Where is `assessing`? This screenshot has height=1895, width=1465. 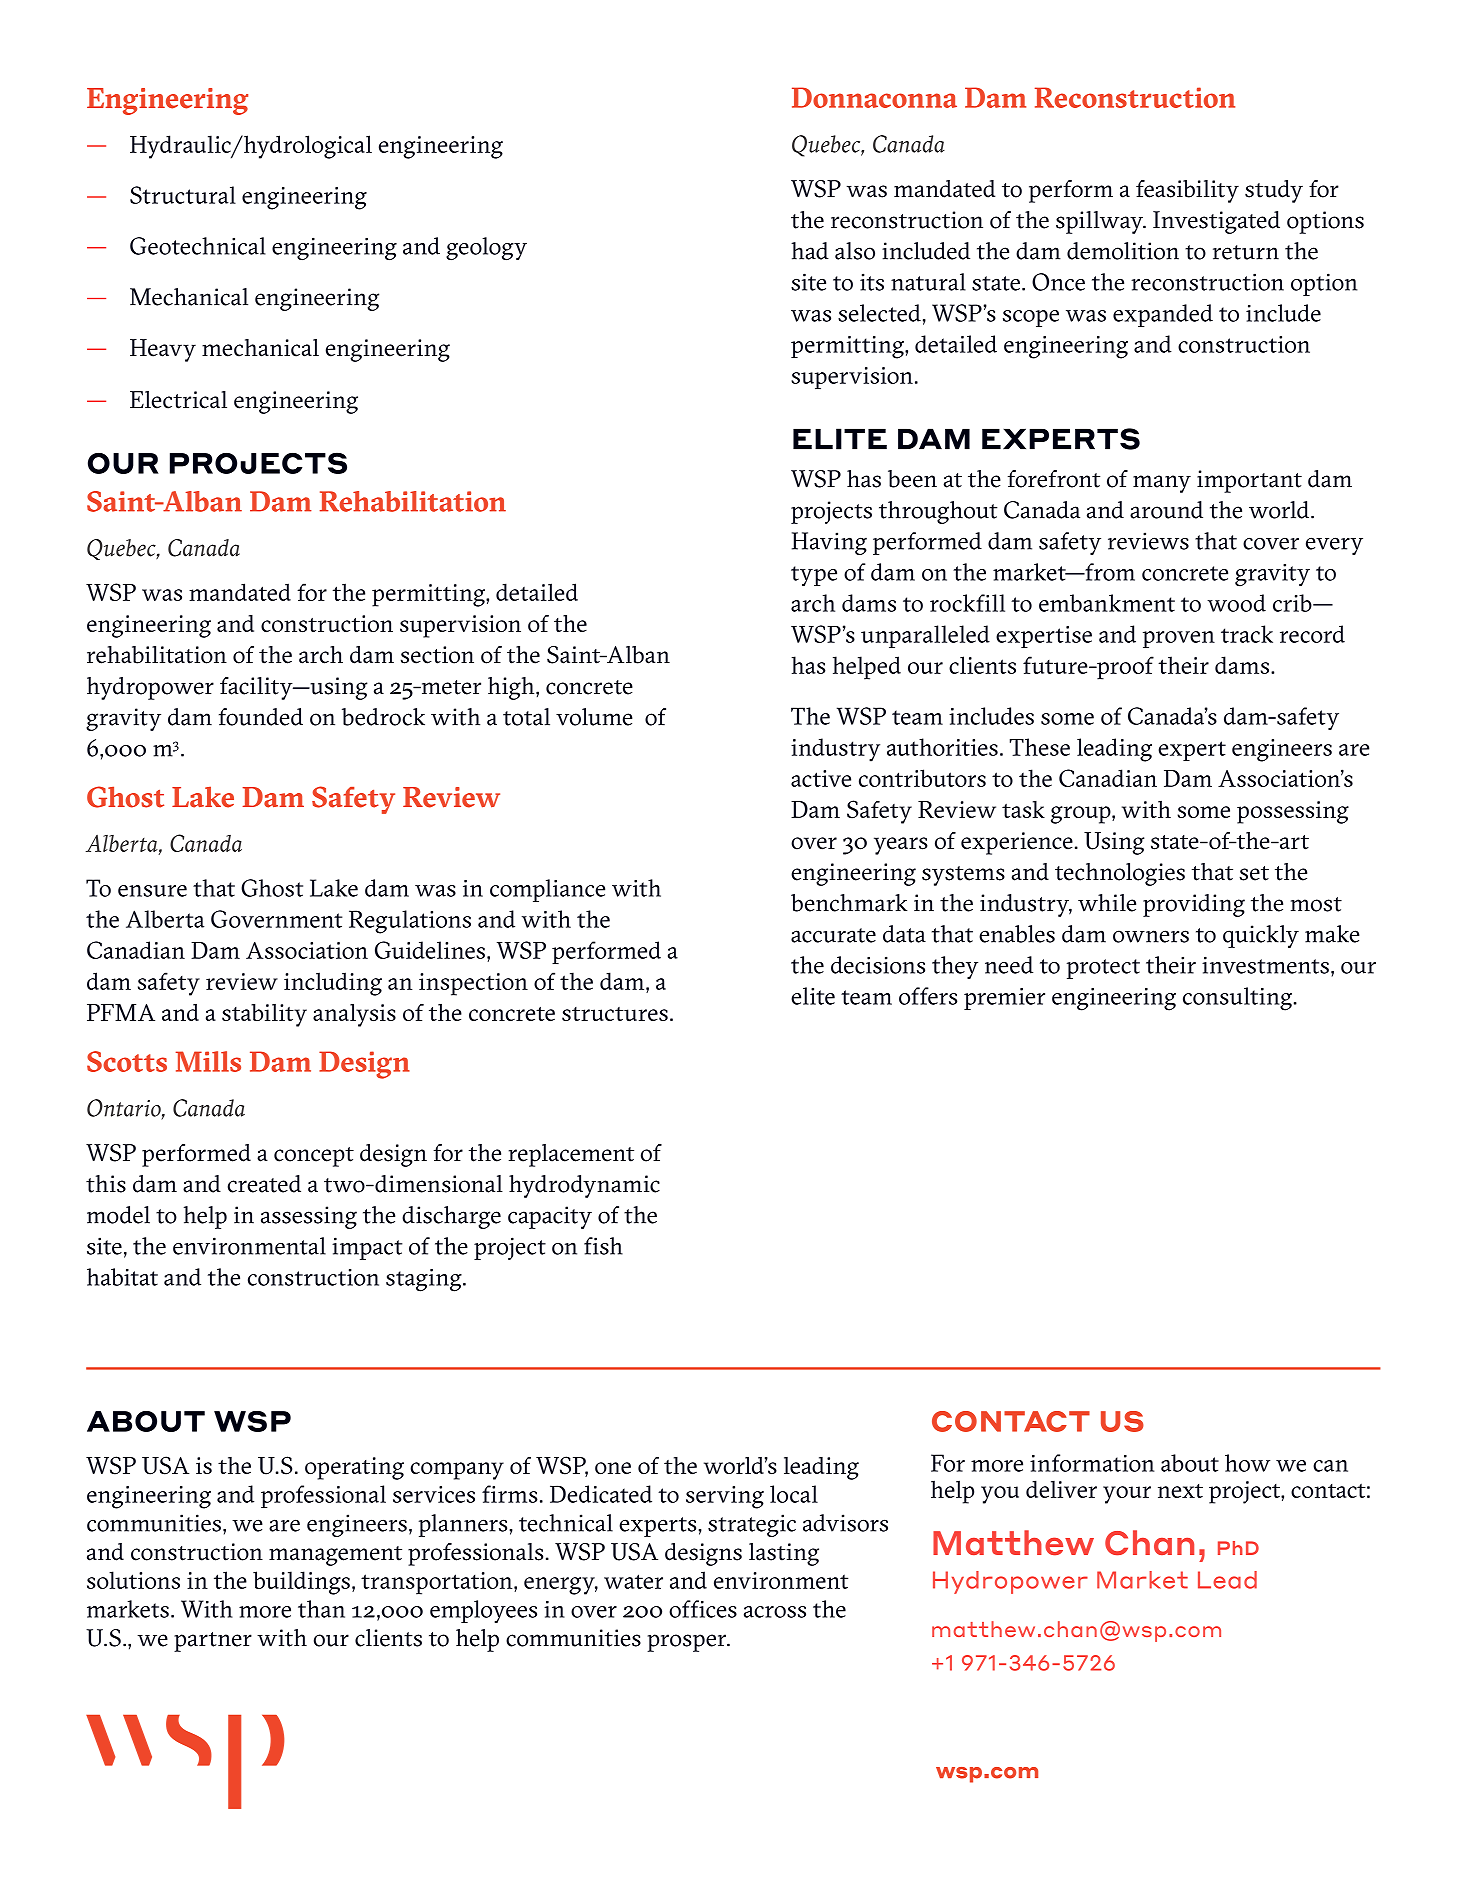 assessing is located at coordinates (309, 1217).
